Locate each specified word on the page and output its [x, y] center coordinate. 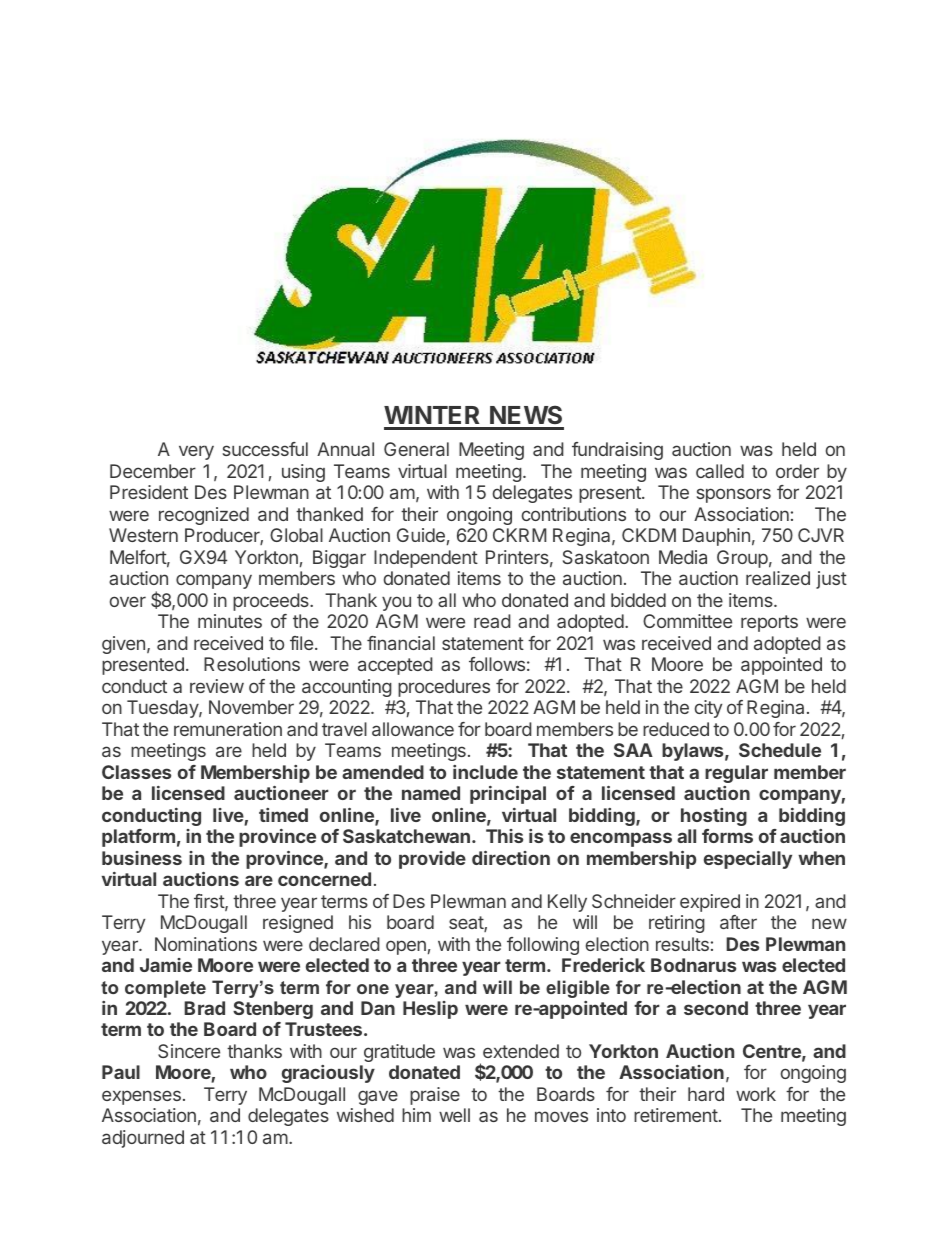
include [485, 772]
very [196, 452]
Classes [136, 772]
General [416, 449]
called [720, 471]
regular [736, 774]
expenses [141, 1097]
